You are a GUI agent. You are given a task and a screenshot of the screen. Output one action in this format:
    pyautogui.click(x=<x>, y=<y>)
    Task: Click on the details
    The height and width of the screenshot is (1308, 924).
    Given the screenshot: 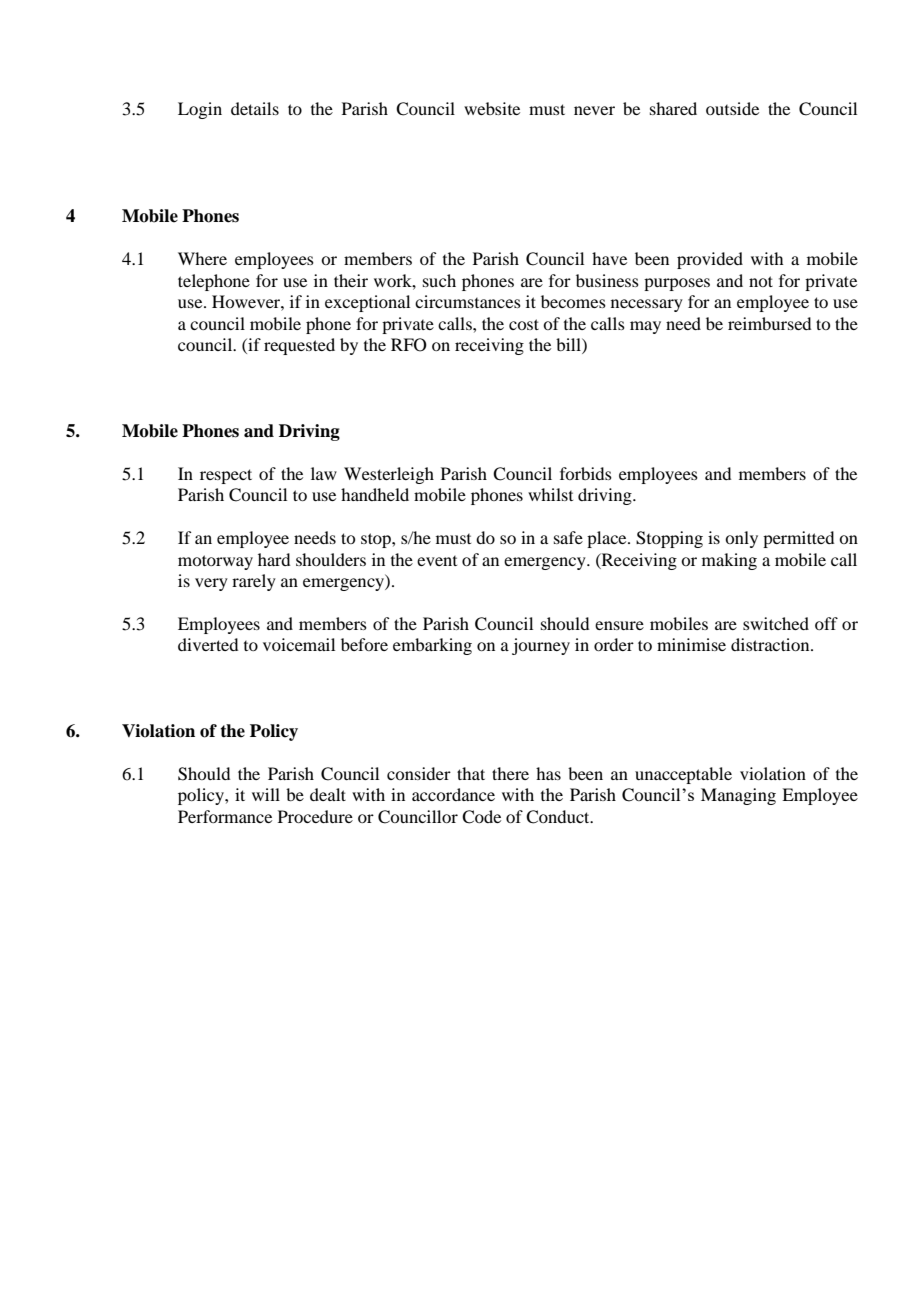 What is the action you would take?
    pyautogui.click(x=255, y=108)
